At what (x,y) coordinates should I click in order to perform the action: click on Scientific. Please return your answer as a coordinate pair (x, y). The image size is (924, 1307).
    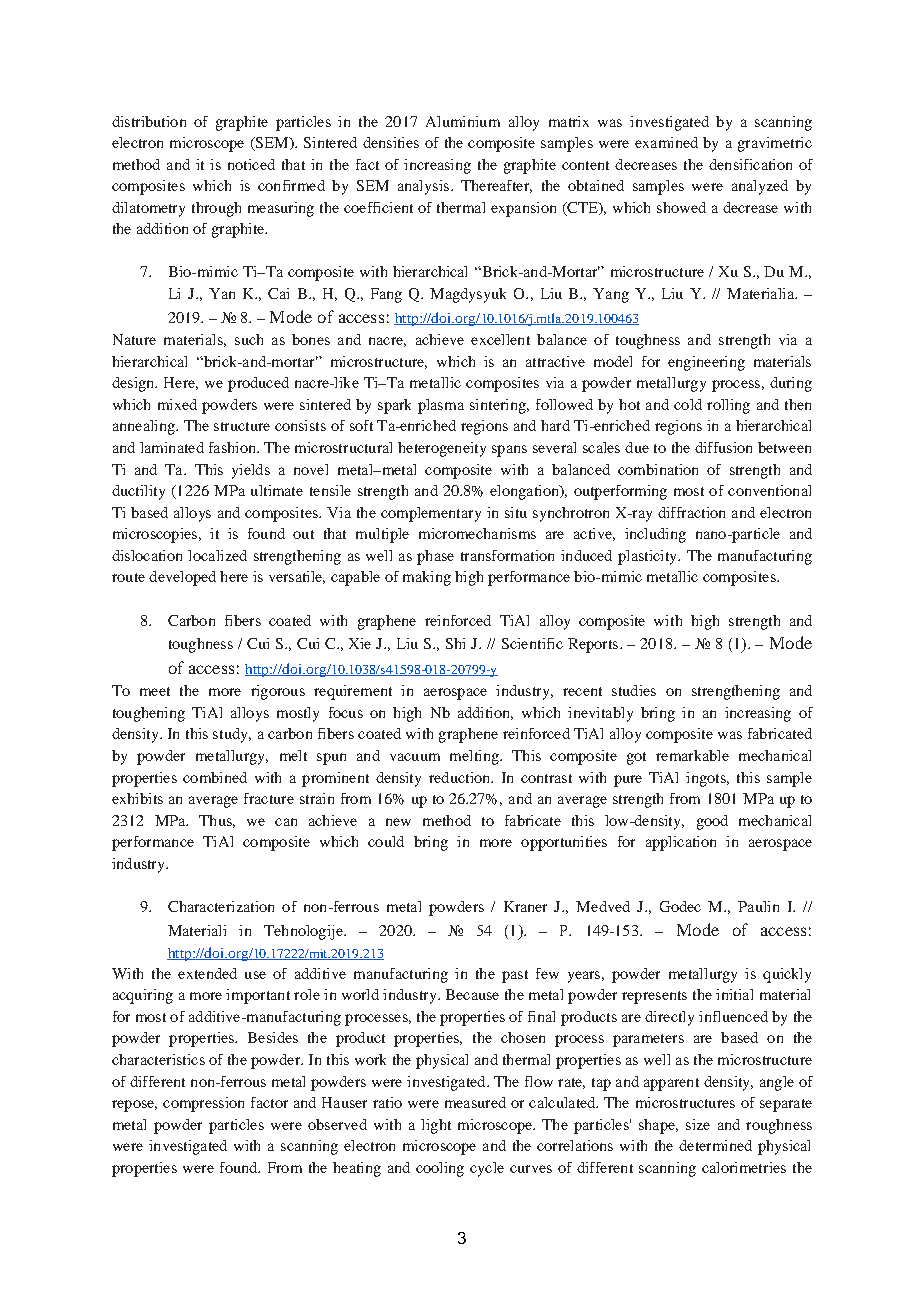
    Looking at the image, I should click on (532, 643).
